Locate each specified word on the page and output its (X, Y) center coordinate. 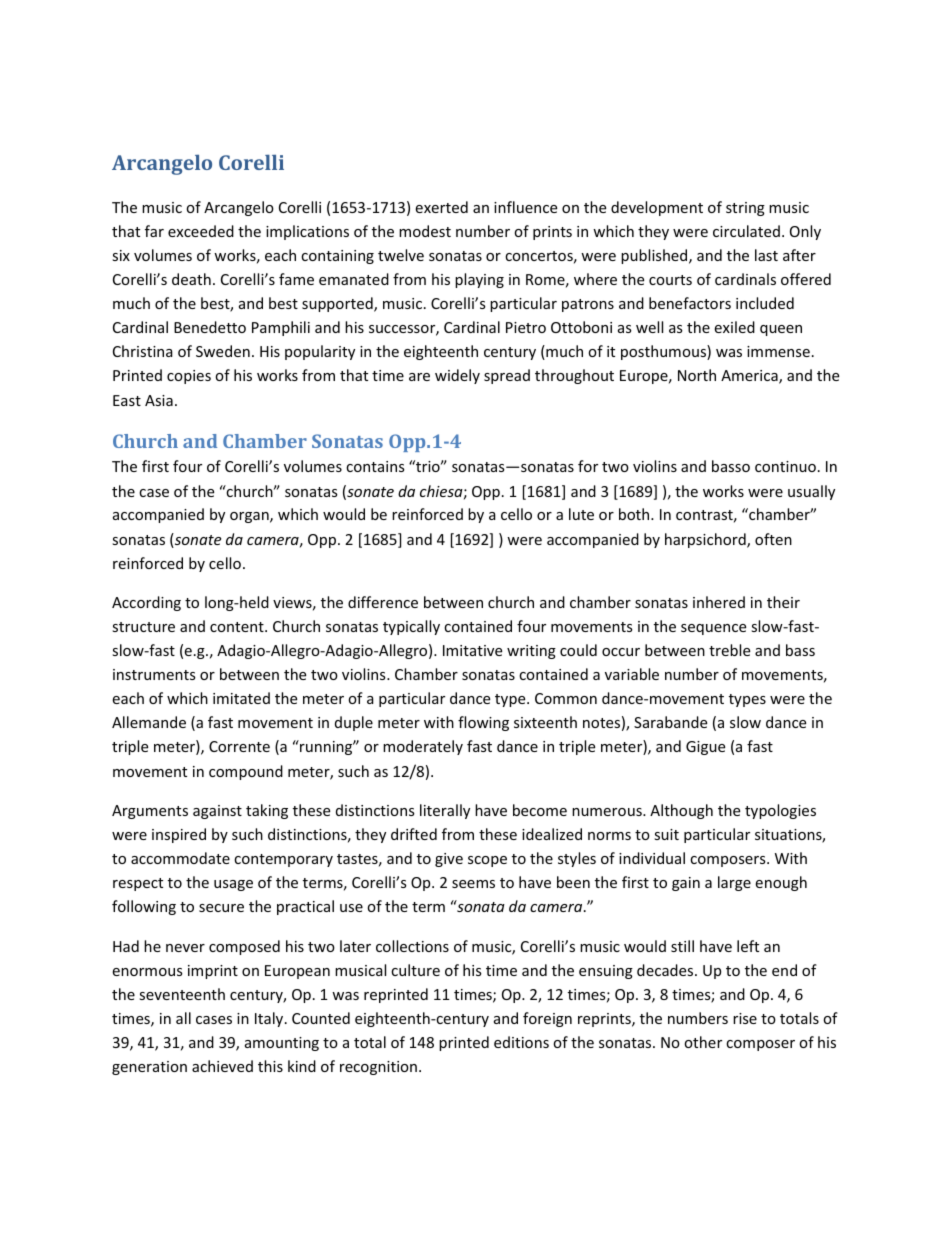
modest (425, 231)
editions (521, 1042)
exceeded (201, 231)
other (703, 1042)
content (238, 627)
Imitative (472, 650)
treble (729, 650)
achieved (222, 1066)
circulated (746, 231)
